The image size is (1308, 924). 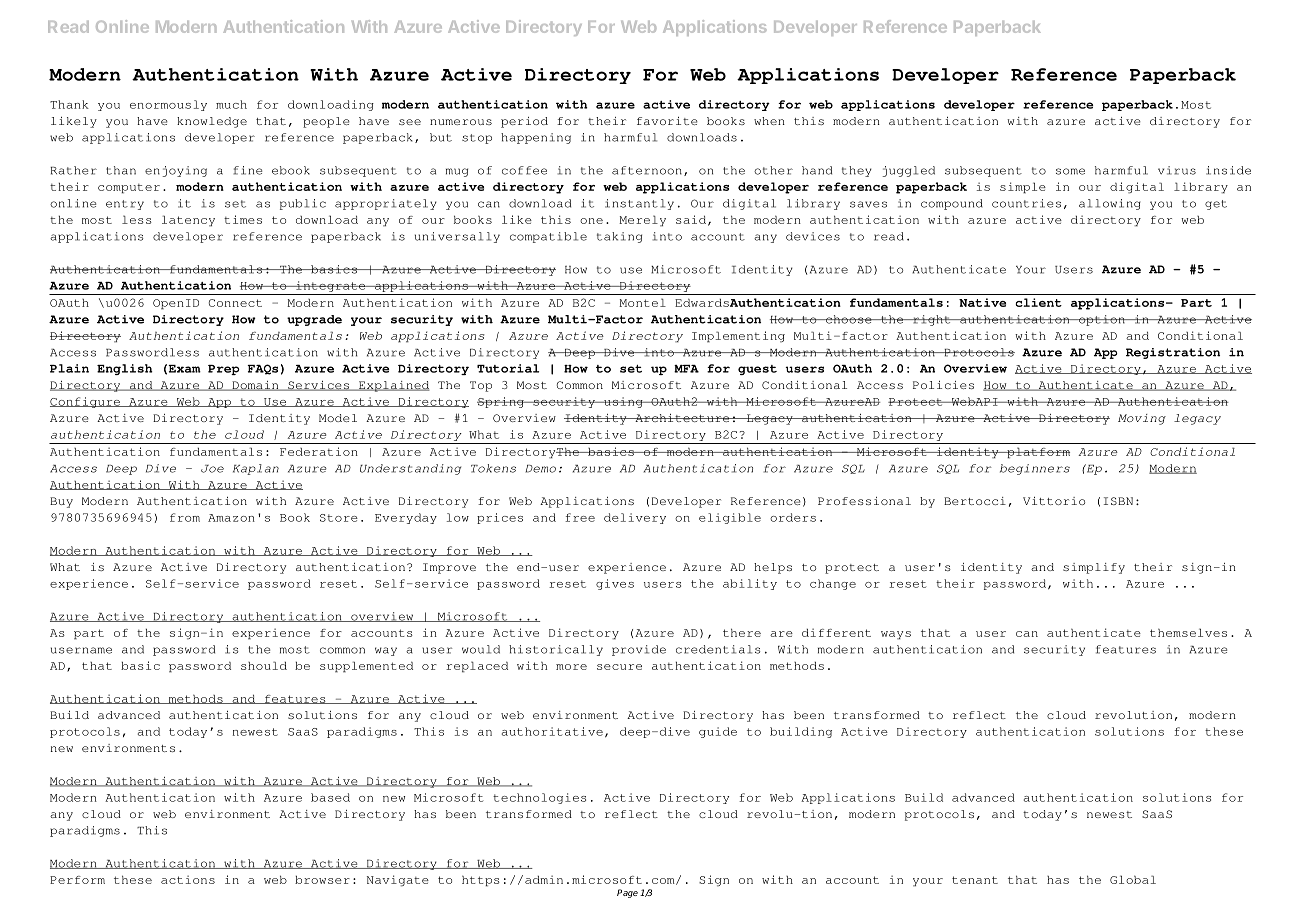 What do you see at coordinates (1070, 171) in the screenshot?
I see `some` at bounding box center [1070, 171].
